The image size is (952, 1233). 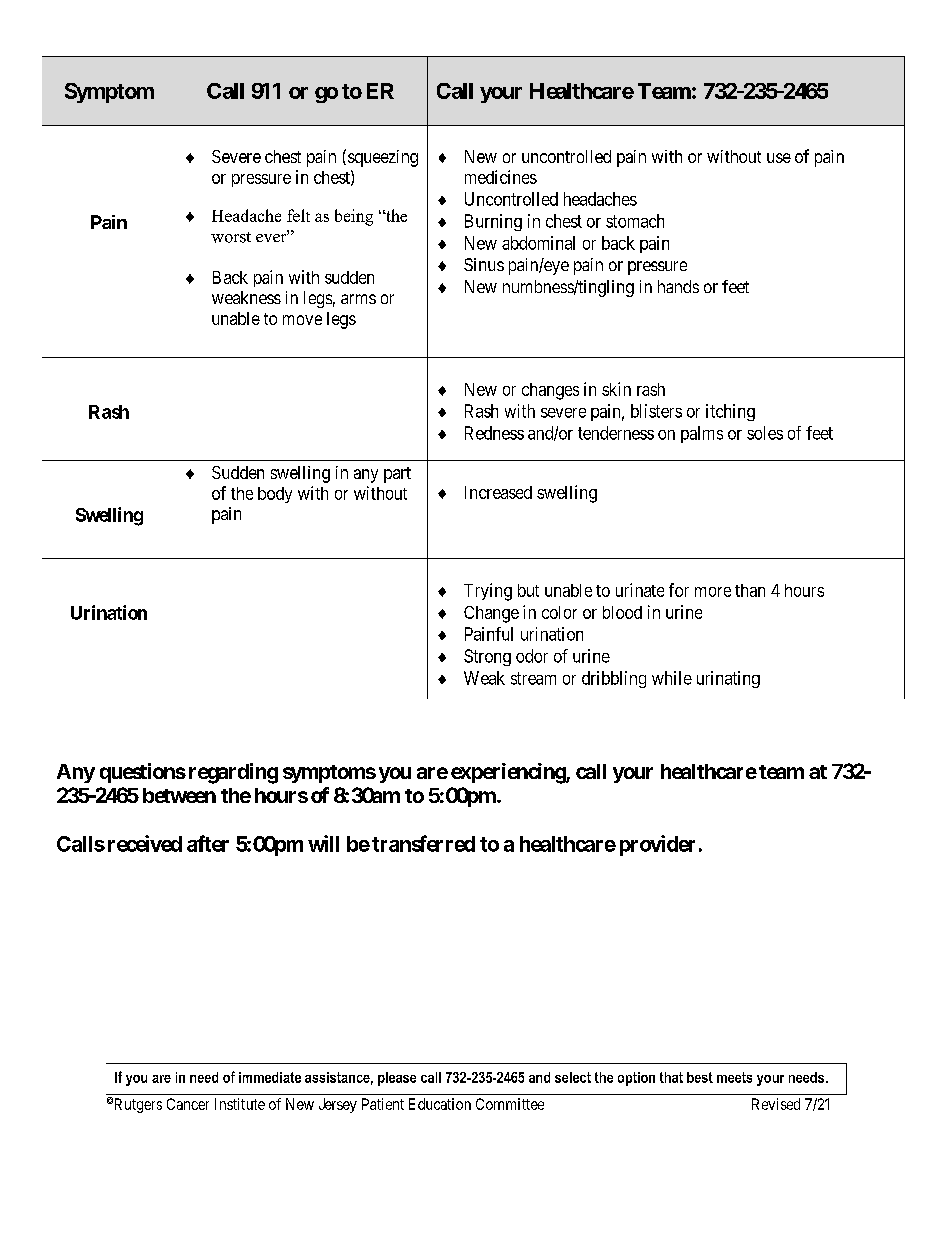 What do you see at coordinates (635, 221) in the image?
I see `stomach` at bounding box center [635, 221].
